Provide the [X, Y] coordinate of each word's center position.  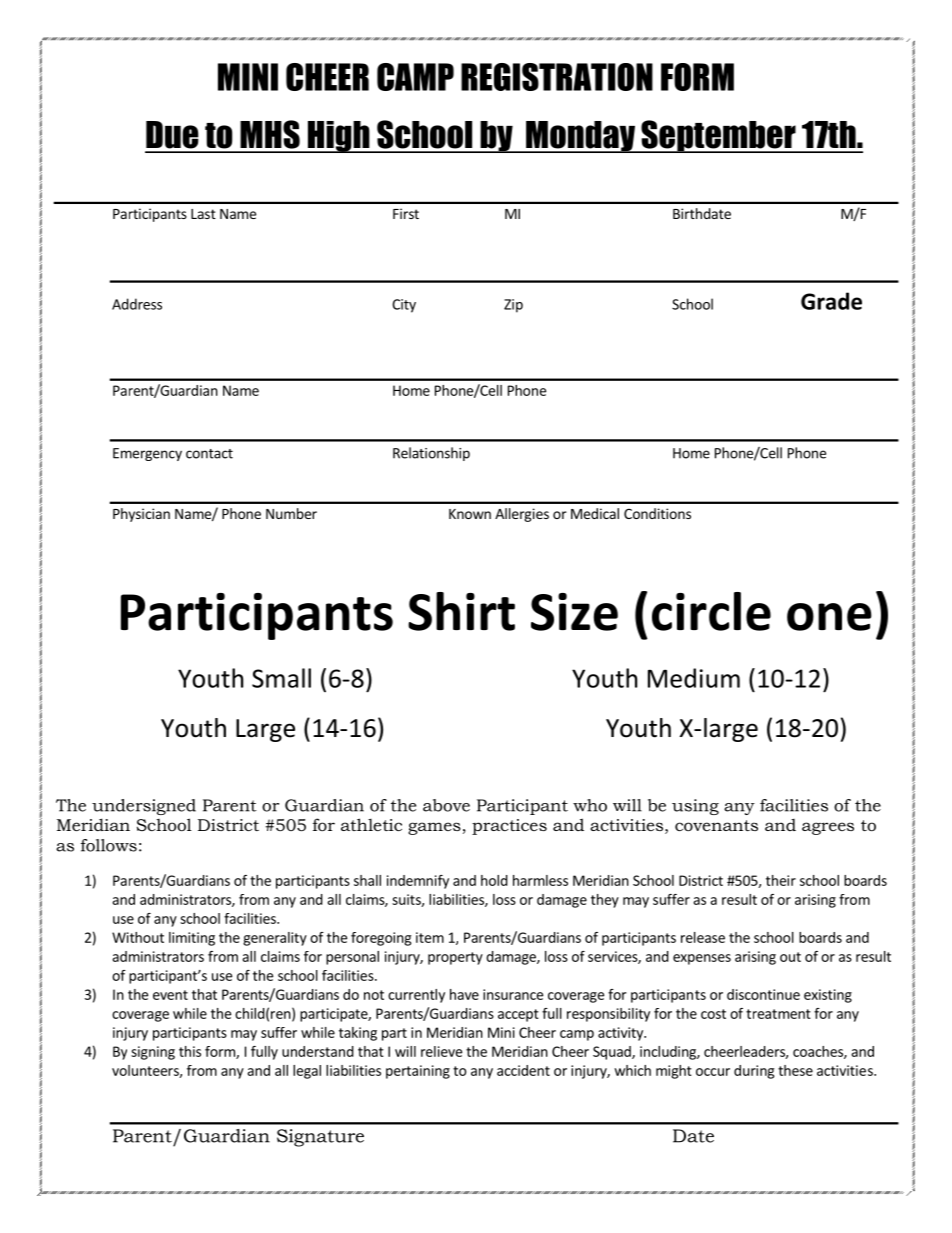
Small [281, 678]
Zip [513, 306]
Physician [141, 515]
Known [470, 514]
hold [494, 880]
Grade [831, 301]
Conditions [657, 513]
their [781, 880]
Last [203, 214]
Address [137, 304]
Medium [694, 678]
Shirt [461, 611]
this [190, 1051]
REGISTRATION [557, 77]
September [718, 136]
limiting [192, 939]
